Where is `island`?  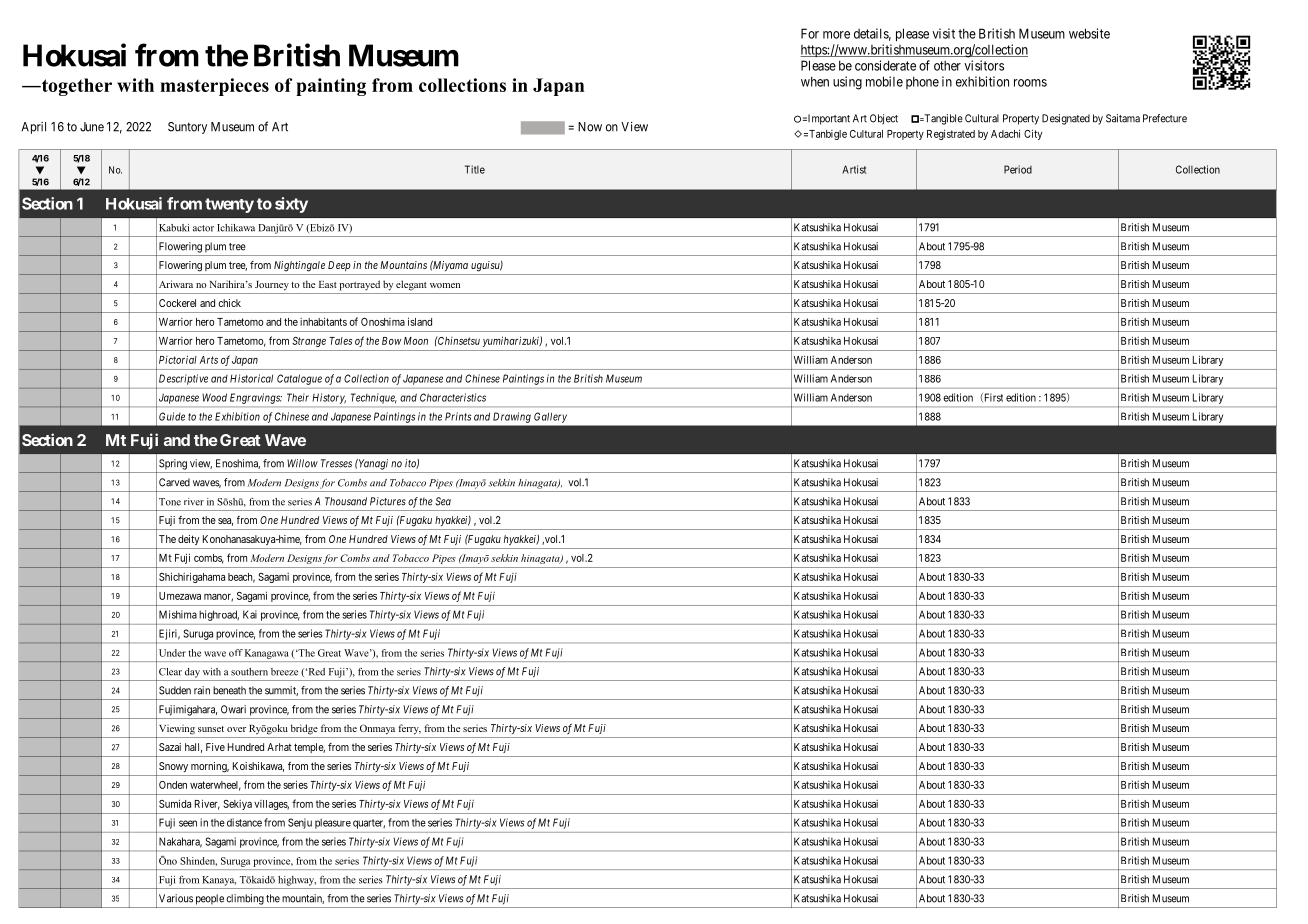 island is located at coordinates (420, 321).
